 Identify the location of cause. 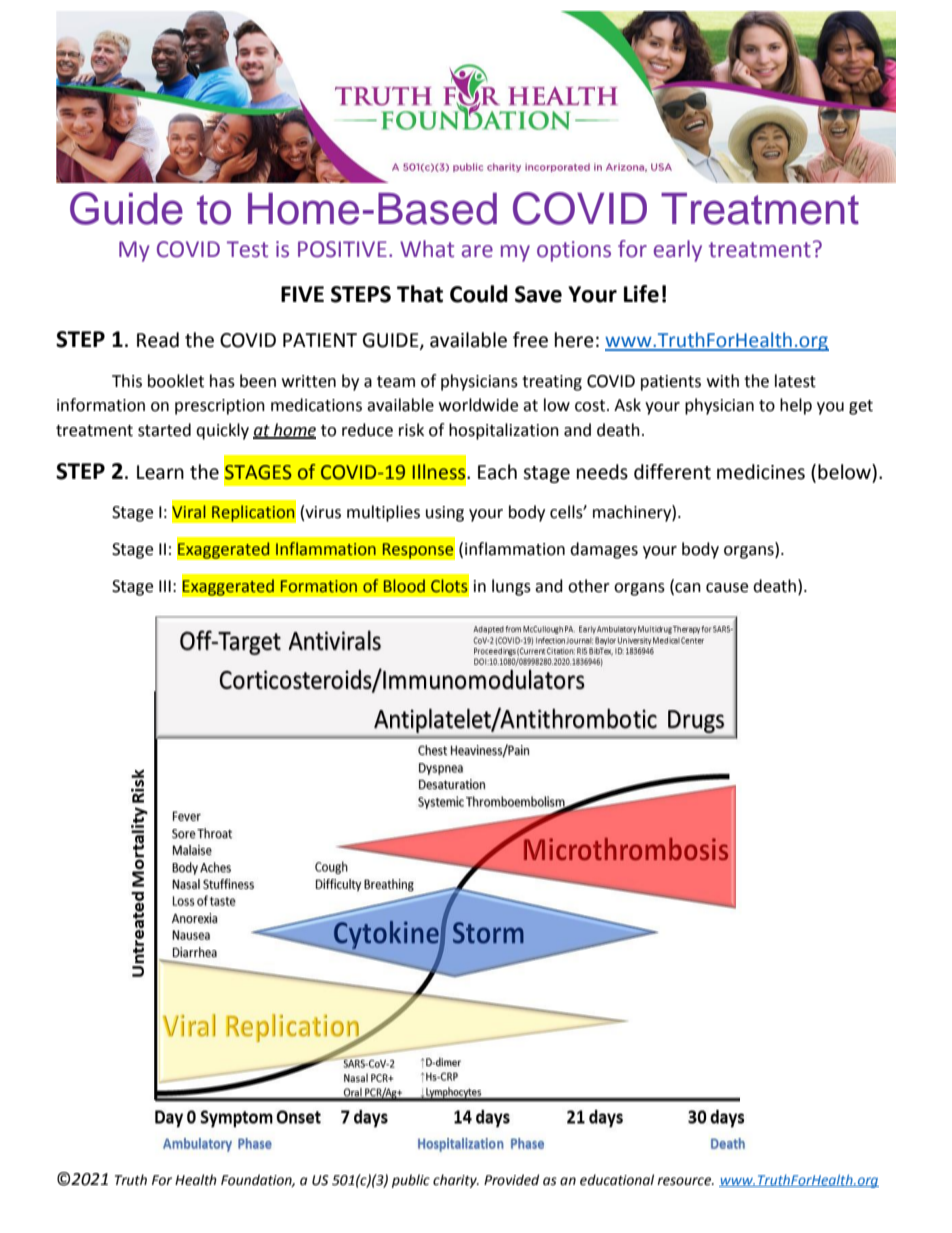
(727, 588).
